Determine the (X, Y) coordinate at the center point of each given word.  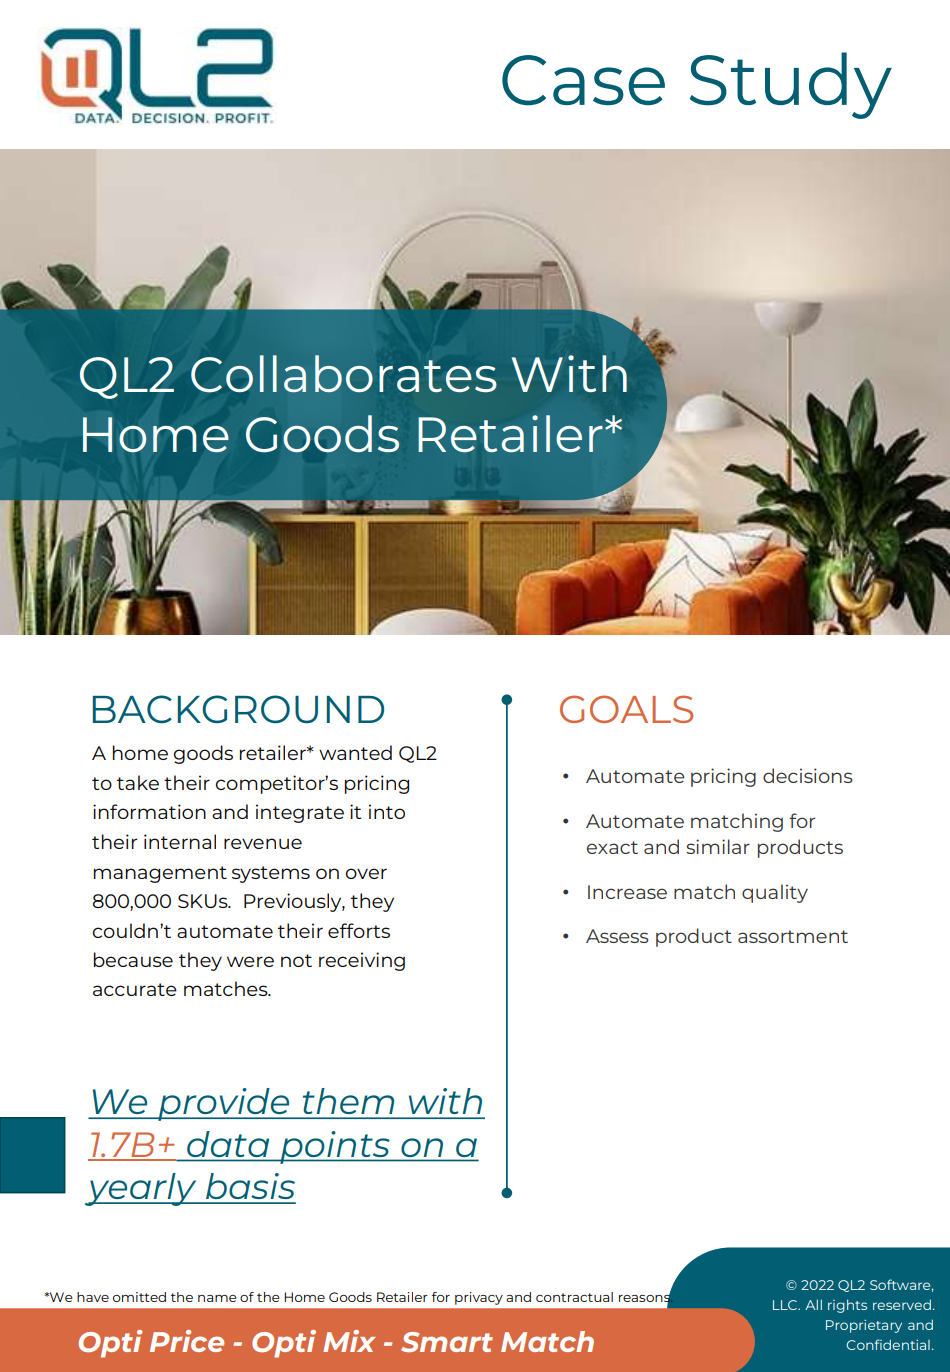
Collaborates (344, 374)
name (217, 1298)
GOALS (626, 709)
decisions (808, 775)
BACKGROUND (238, 709)
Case (583, 80)
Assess (617, 936)
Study (791, 85)
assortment (793, 936)
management (160, 874)
